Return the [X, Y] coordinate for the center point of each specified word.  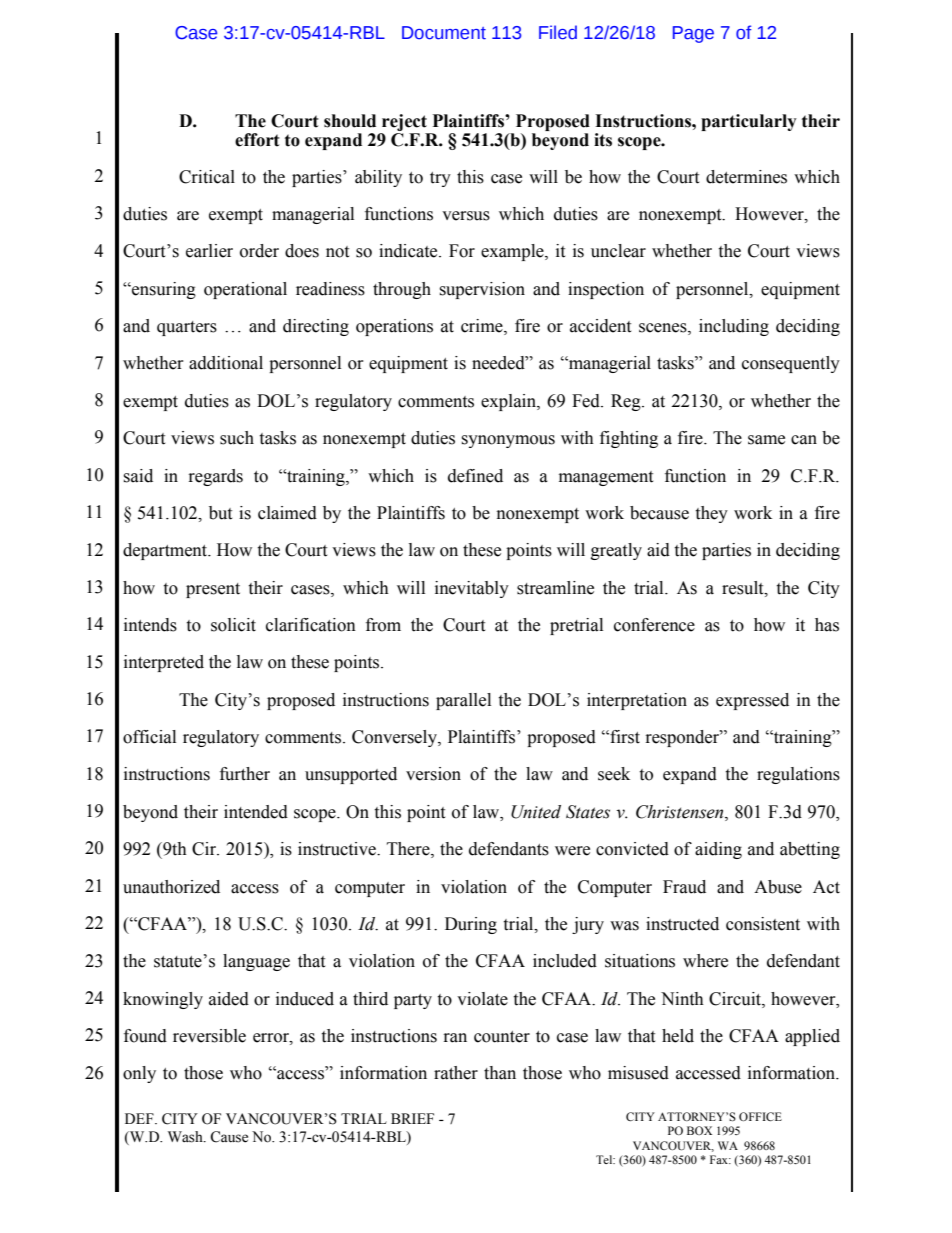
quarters [187, 328]
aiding [718, 850]
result [744, 588]
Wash [186, 1137]
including [734, 327]
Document [444, 33]
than [500, 1073]
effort [257, 140]
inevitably [472, 589]
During [471, 925]
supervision [482, 290]
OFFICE [760, 1116]
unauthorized [171, 887]
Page [693, 34]
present [213, 590]
